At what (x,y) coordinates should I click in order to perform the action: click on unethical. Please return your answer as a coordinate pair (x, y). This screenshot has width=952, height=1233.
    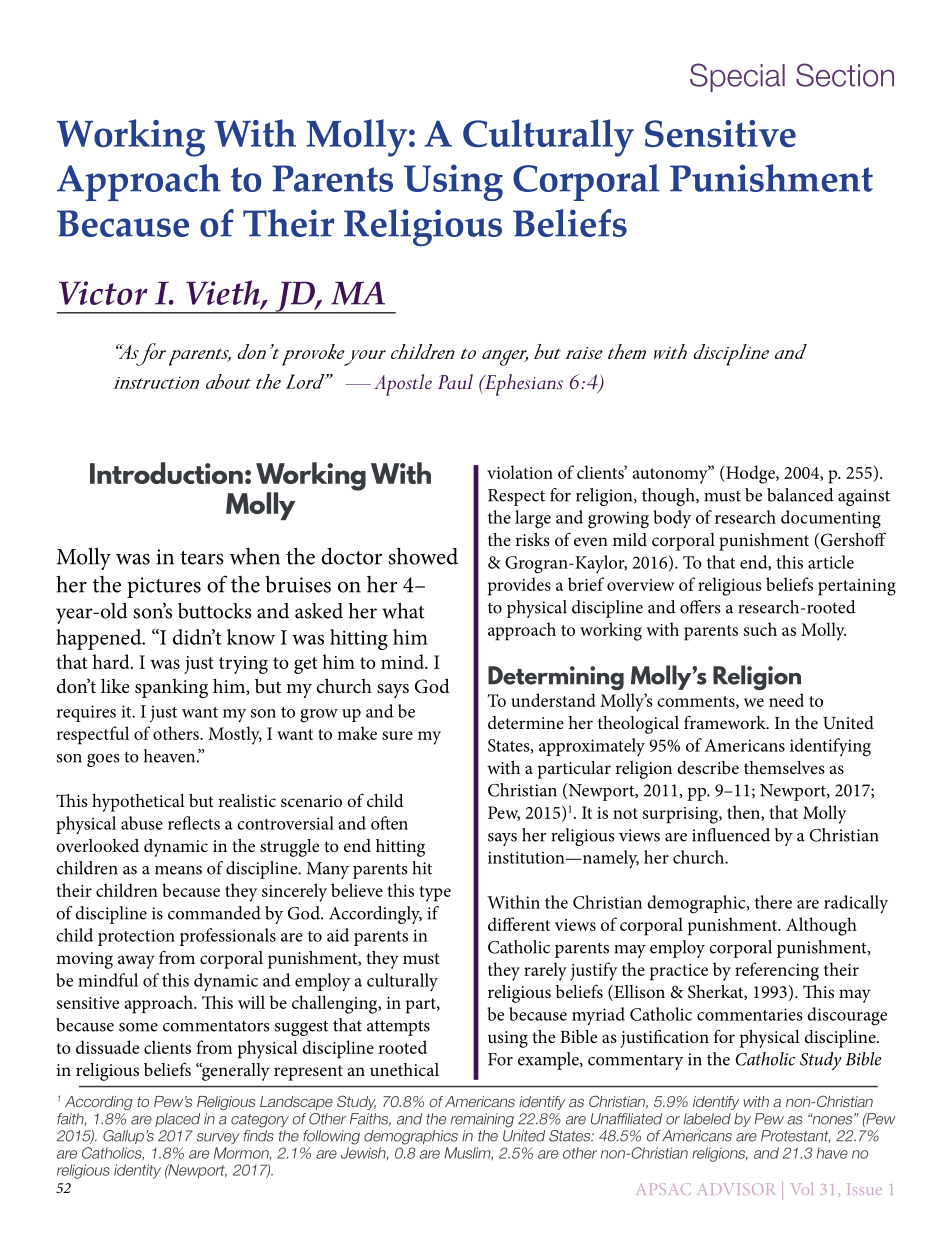
    Looking at the image, I should click on (404, 1069).
